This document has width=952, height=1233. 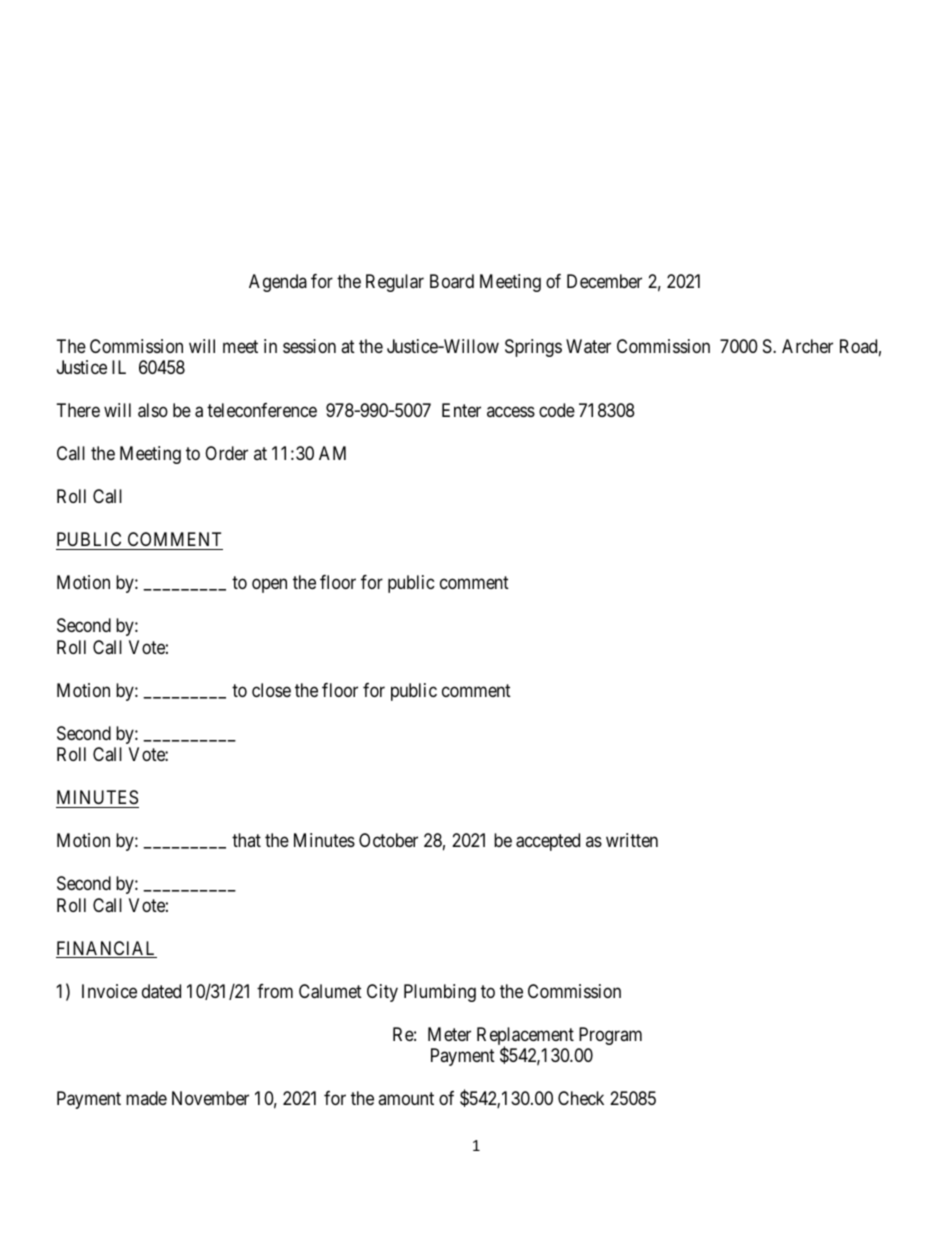 What do you see at coordinates (271, 690) in the document?
I see `close` at bounding box center [271, 690].
